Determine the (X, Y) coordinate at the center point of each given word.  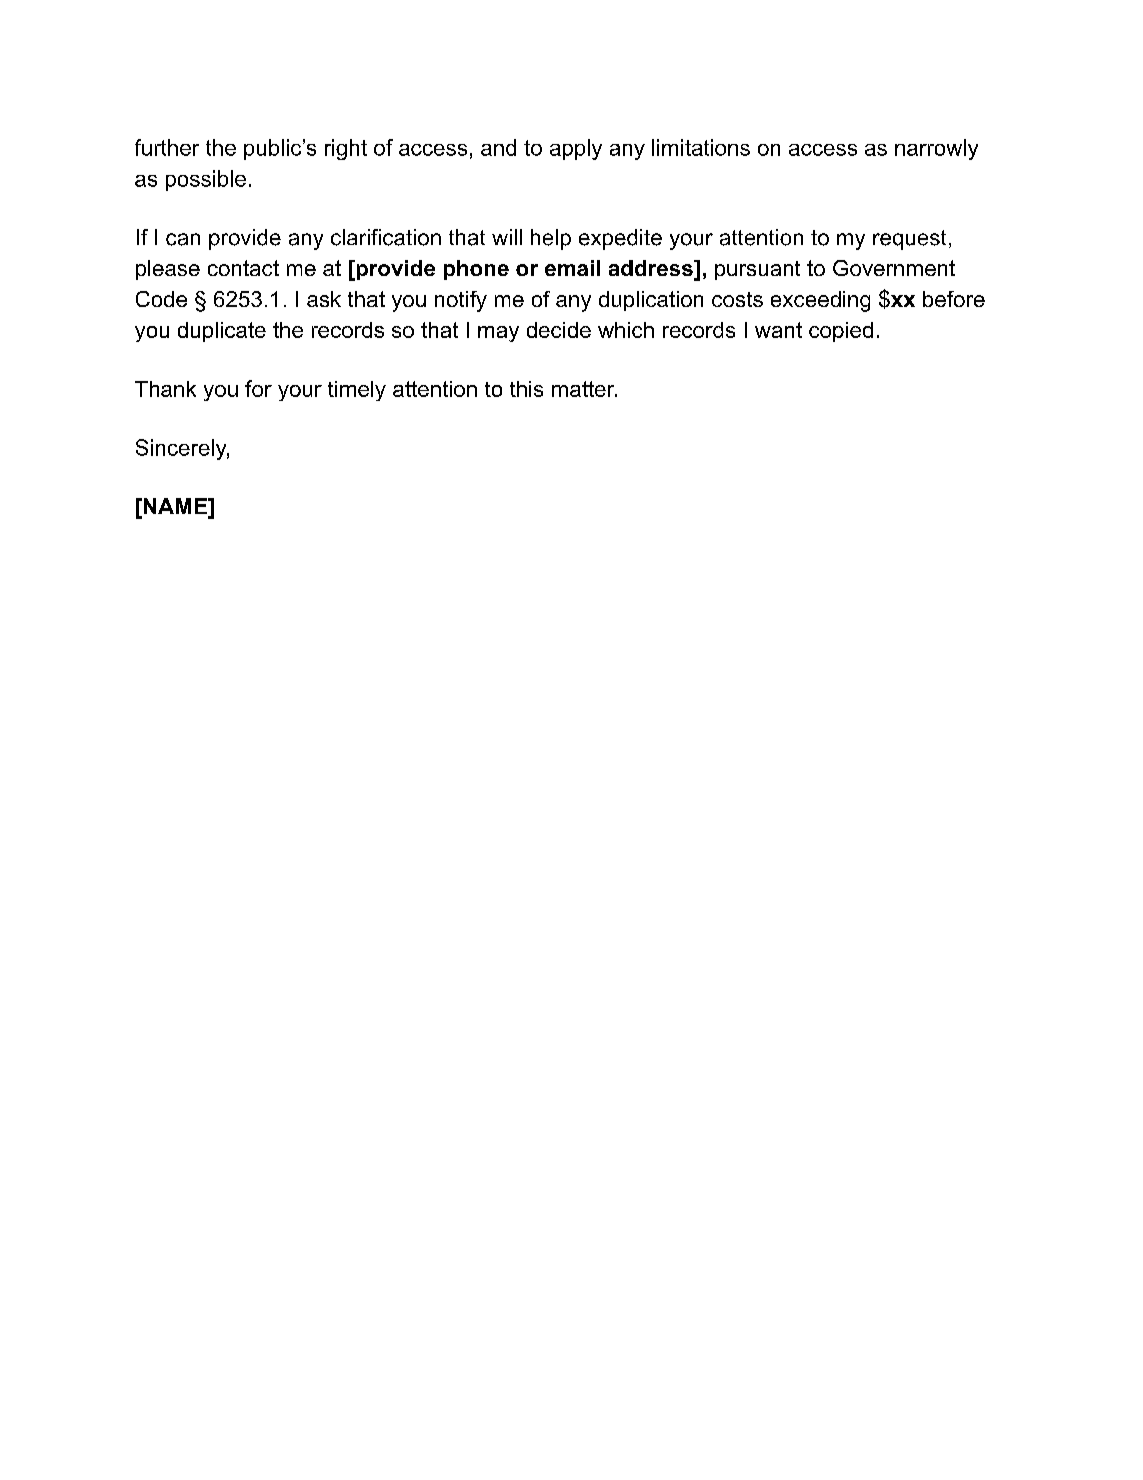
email (572, 268)
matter (584, 389)
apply (576, 149)
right (346, 149)
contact (243, 268)
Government (894, 268)
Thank (165, 389)
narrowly (936, 149)
